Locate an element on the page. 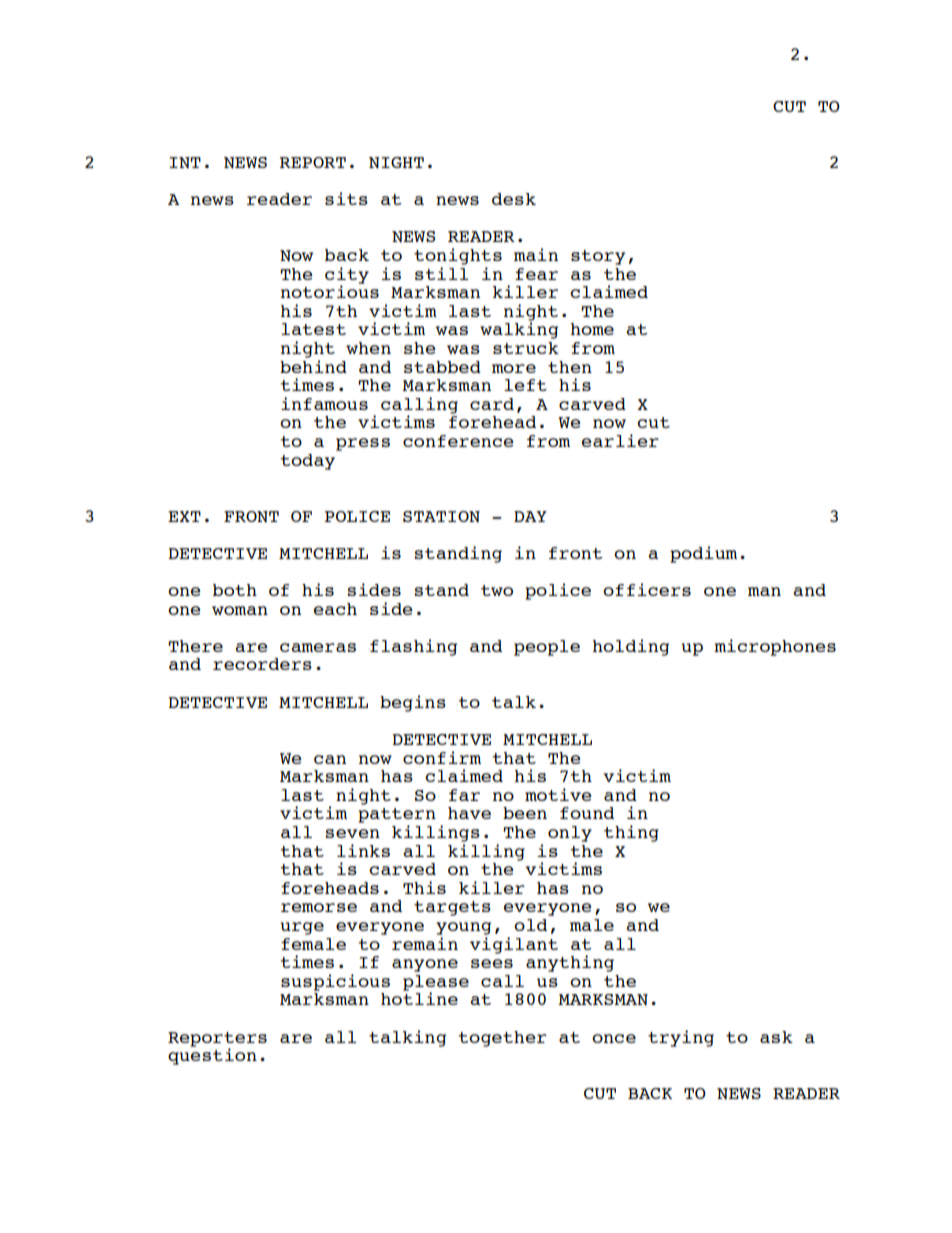 Image resolution: width=952 pixels, height=1233 pixels. officers is located at coordinates (647, 589).
